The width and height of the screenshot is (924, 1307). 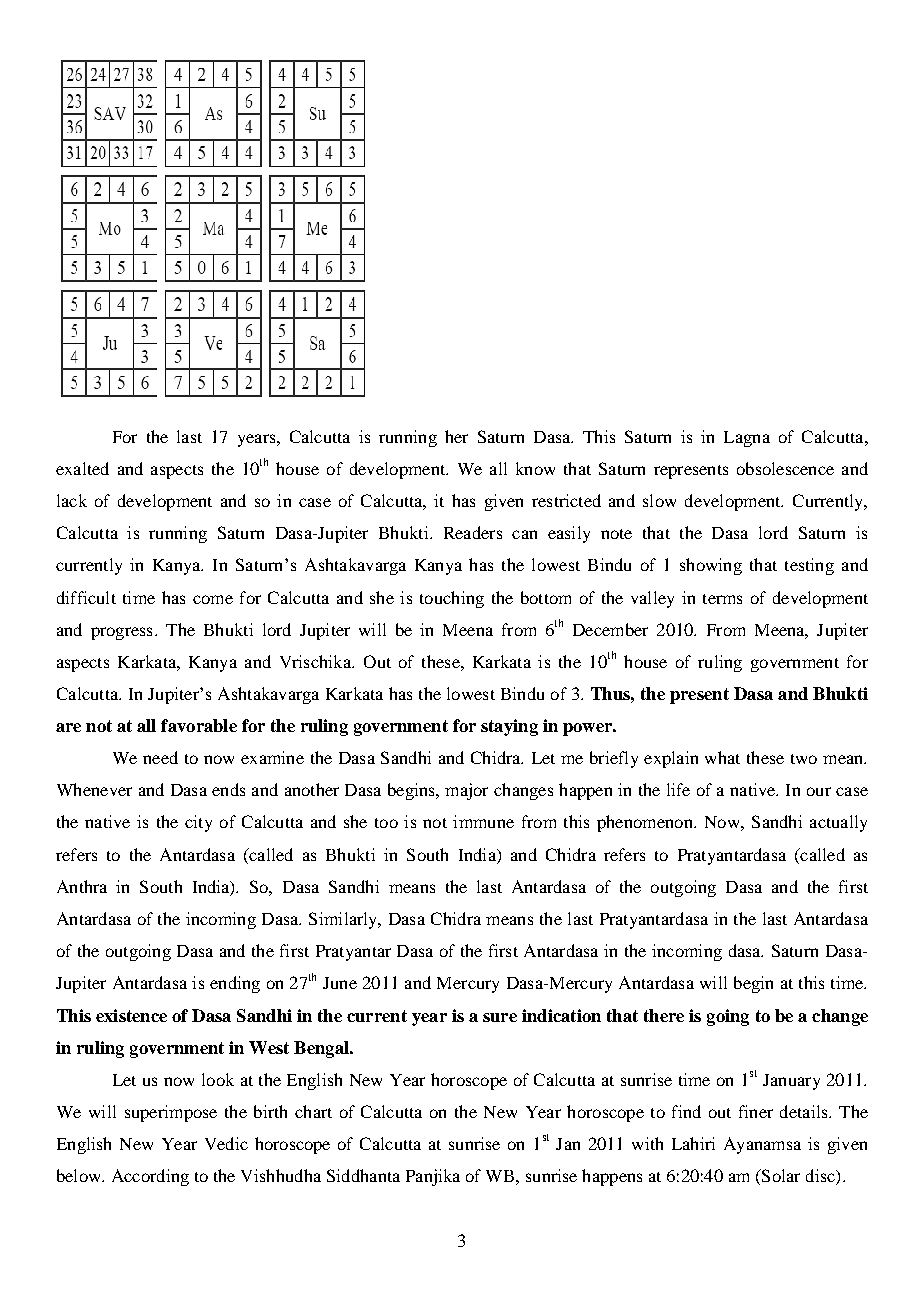 What do you see at coordinates (82, 468) in the screenshot?
I see `exalted` at bounding box center [82, 468].
